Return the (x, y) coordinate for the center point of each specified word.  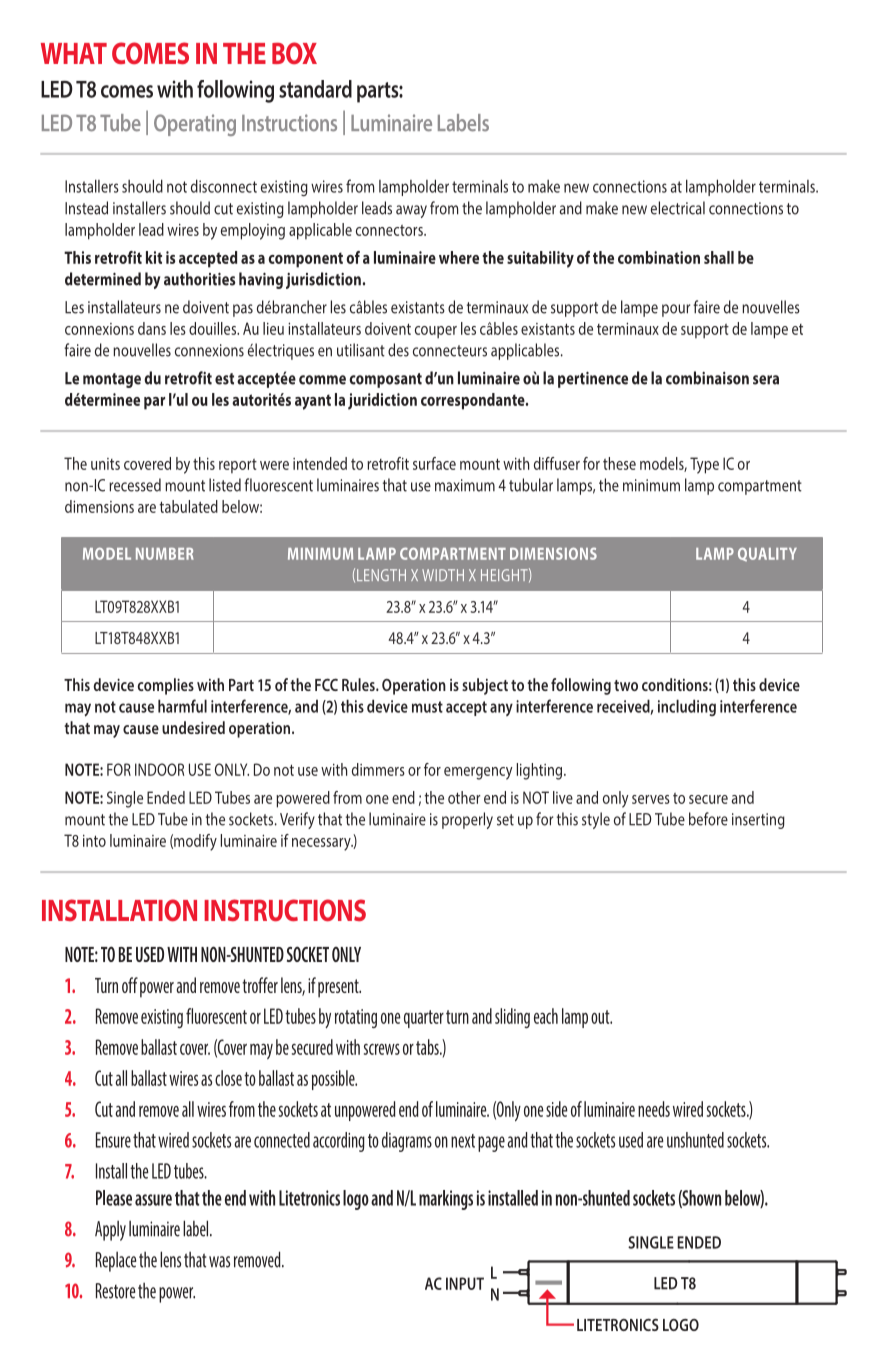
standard (315, 89)
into (94, 841)
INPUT (465, 1283)
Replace (116, 1261)
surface (434, 463)
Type (704, 465)
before (708, 819)
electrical (678, 208)
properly (467, 820)
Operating (195, 125)
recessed (135, 485)
